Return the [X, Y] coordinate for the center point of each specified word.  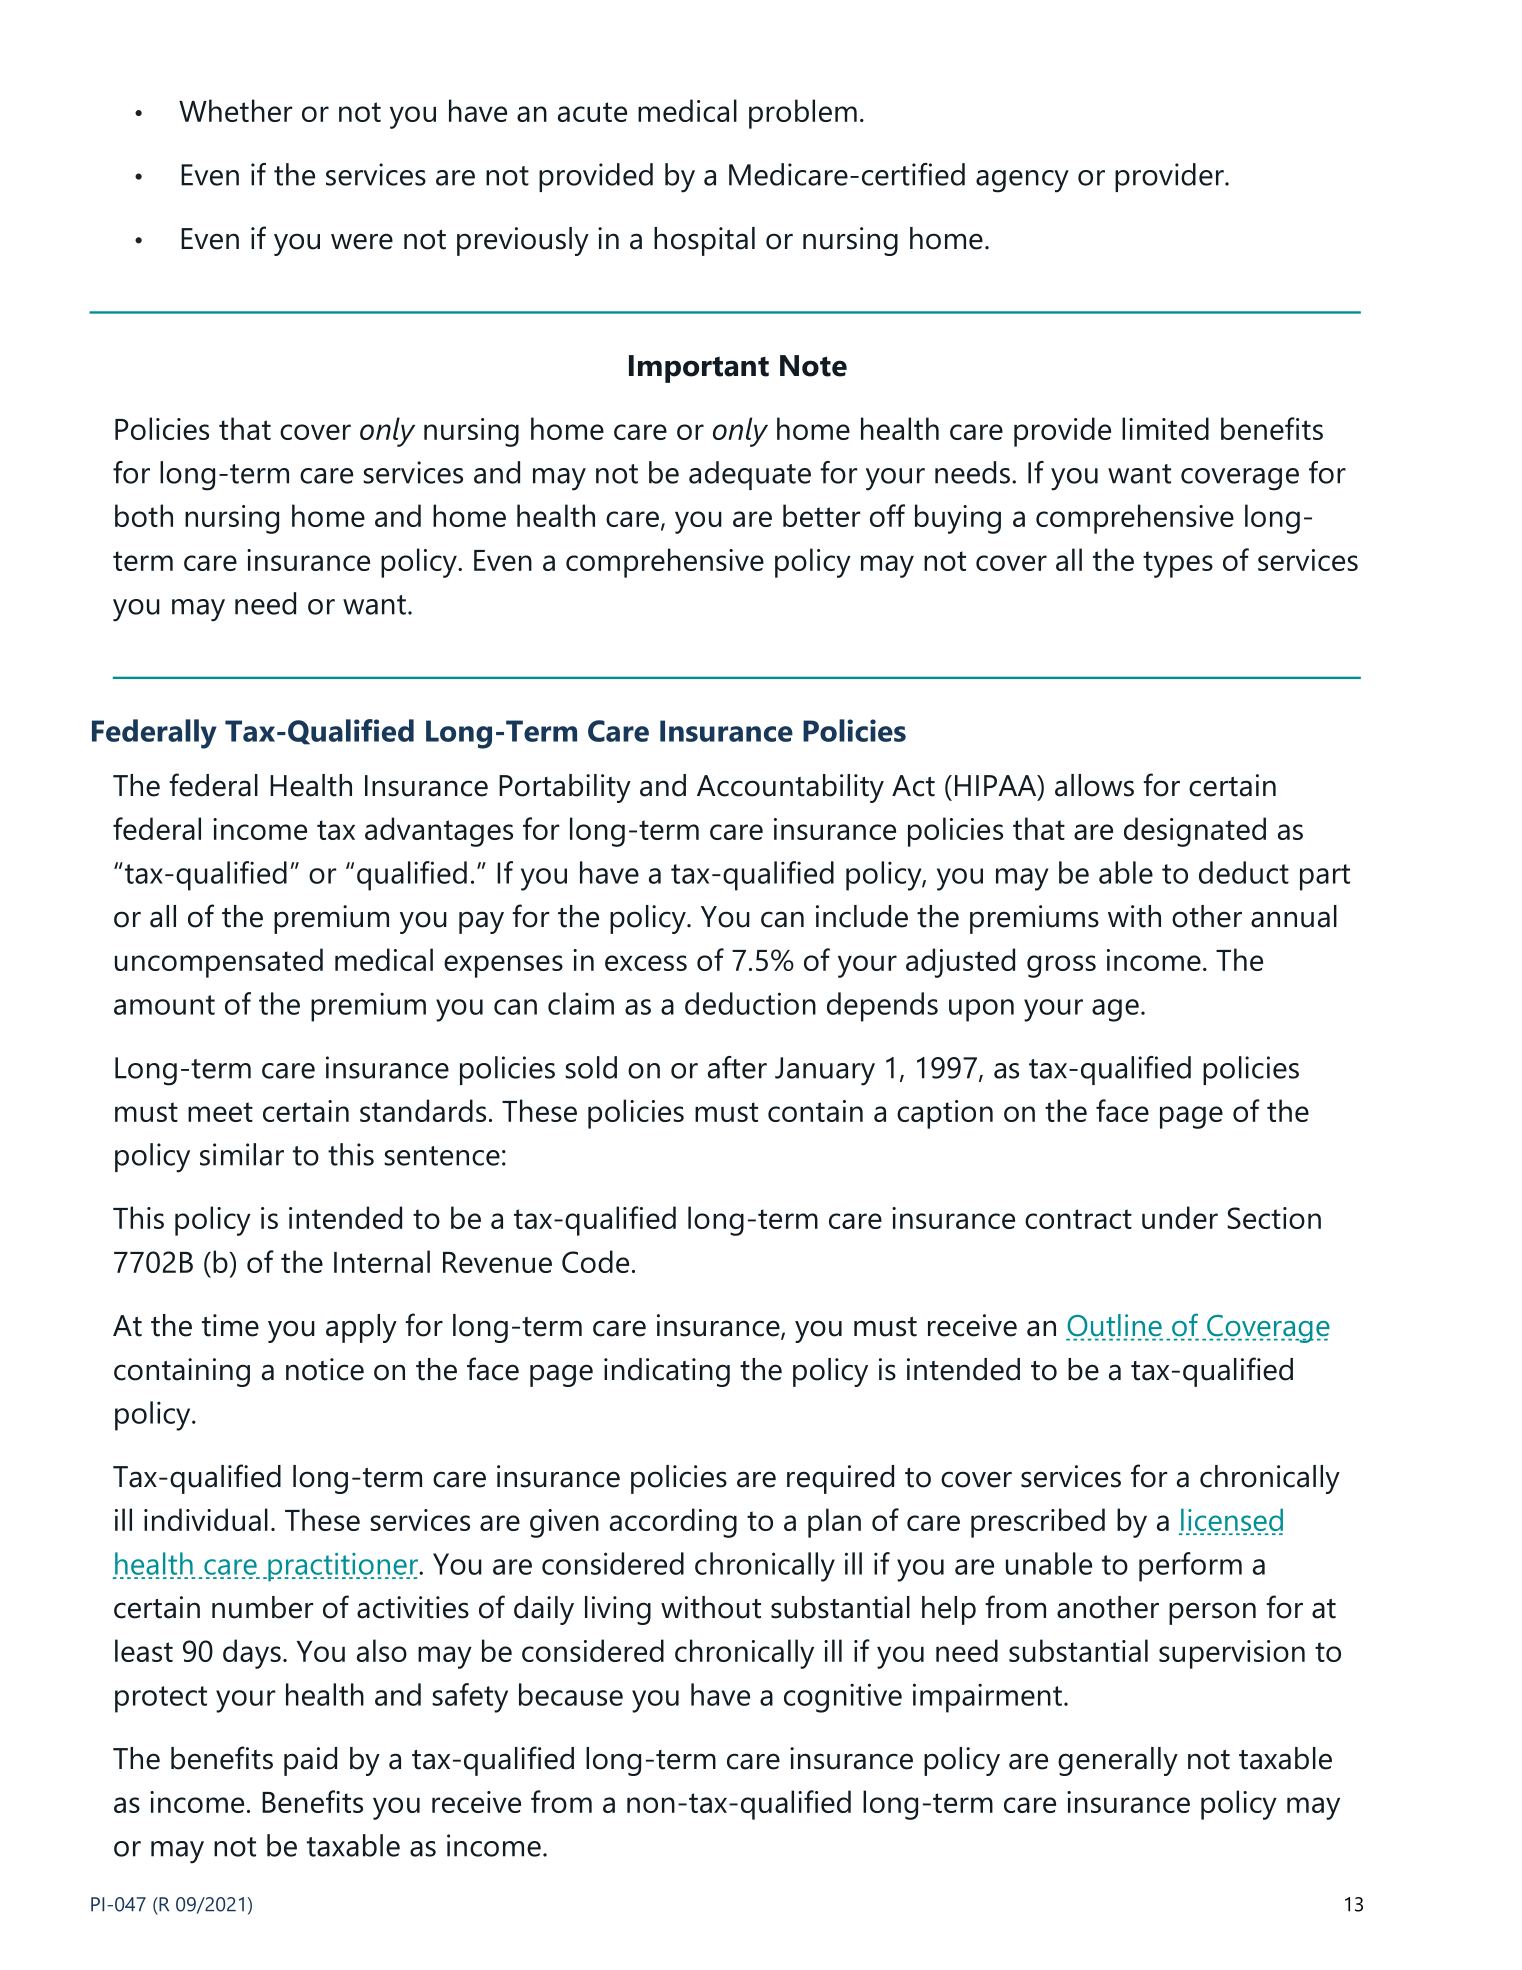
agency [1022, 181]
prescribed [1038, 1523]
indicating [667, 1372]
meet [220, 1112]
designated [1195, 832]
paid [310, 1761]
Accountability [790, 788]
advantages [439, 832]
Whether [235, 110]
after [737, 1067]
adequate [750, 475]
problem [803, 114]
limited [1165, 428]
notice [325, 1369]
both [144, 515]
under [1180, 1217]
